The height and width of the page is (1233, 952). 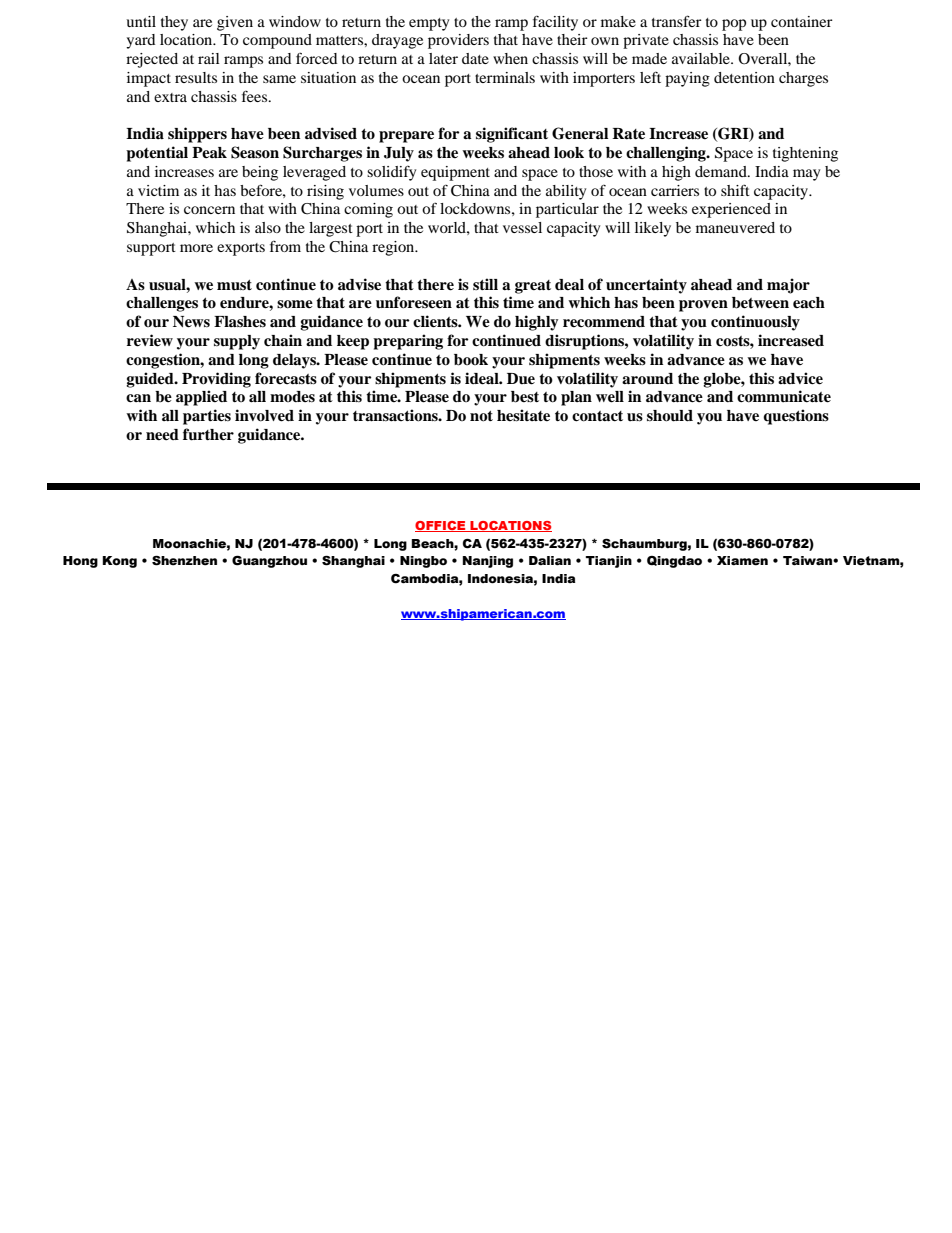 What do you see at coordinates (458, 41) in the page?
I see `providers` at bounding box center [458, 41].
